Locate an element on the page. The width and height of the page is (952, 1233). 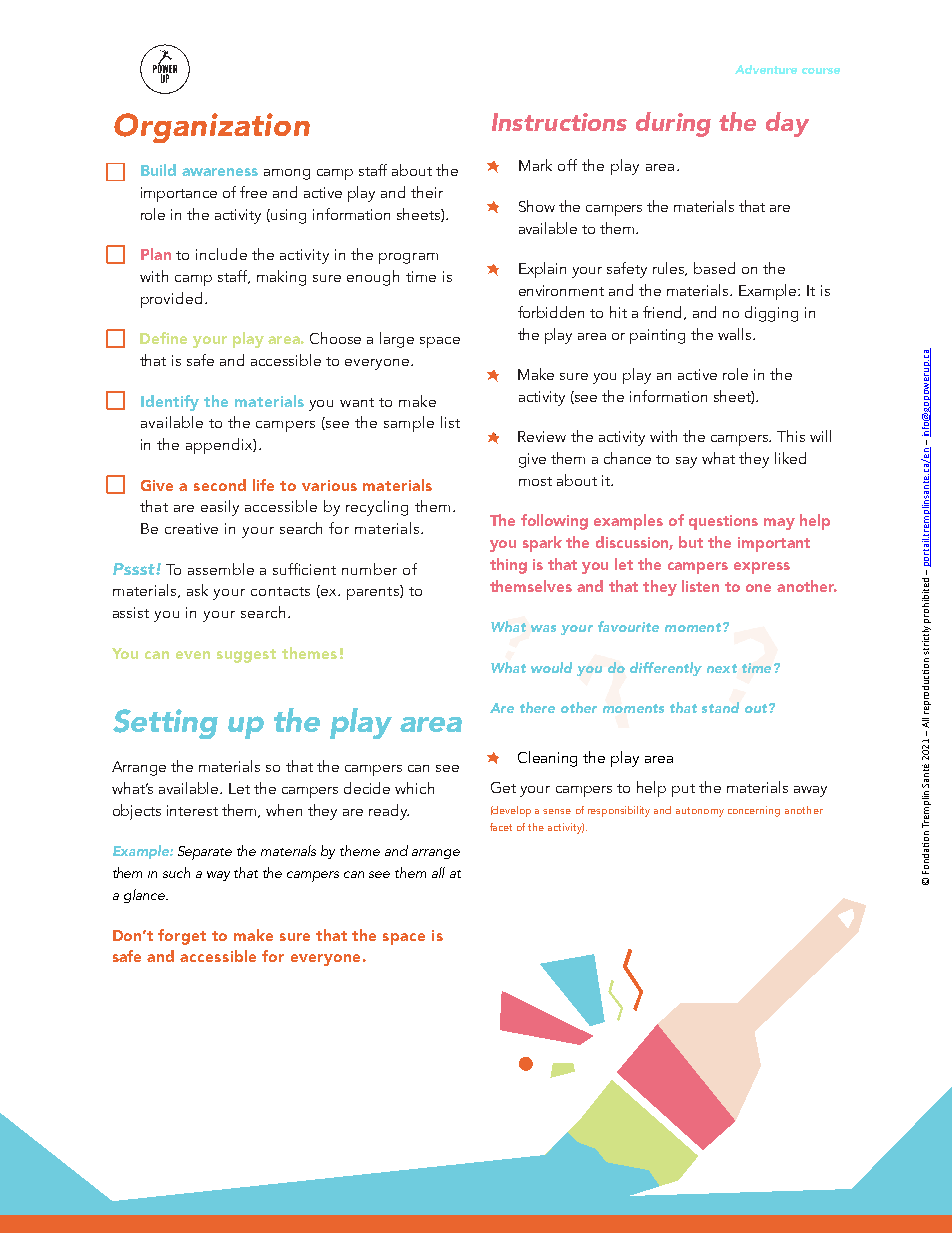
day is located at coordinates (787, 124).
